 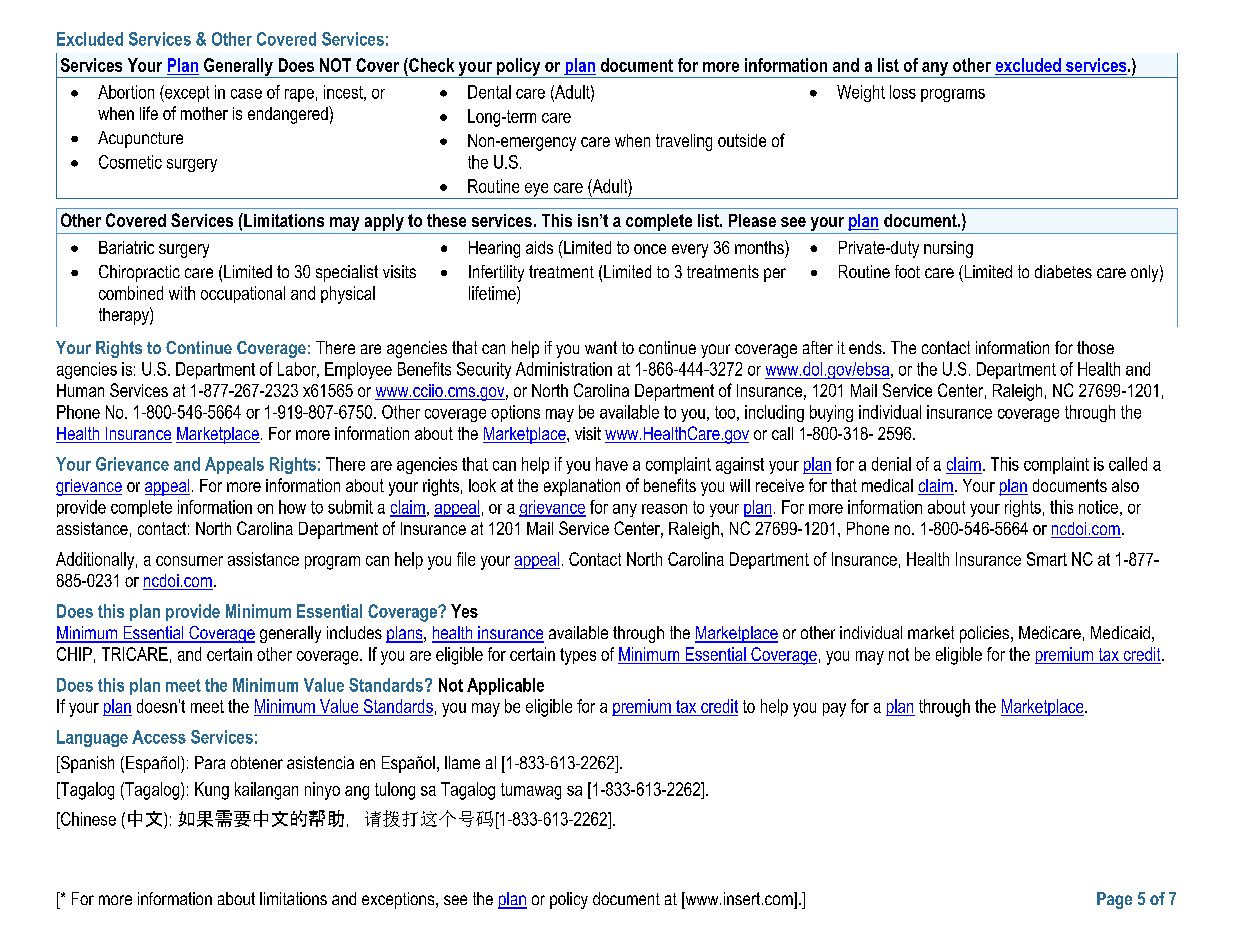 I want to click on Dental, so click(x=489, y=92).
